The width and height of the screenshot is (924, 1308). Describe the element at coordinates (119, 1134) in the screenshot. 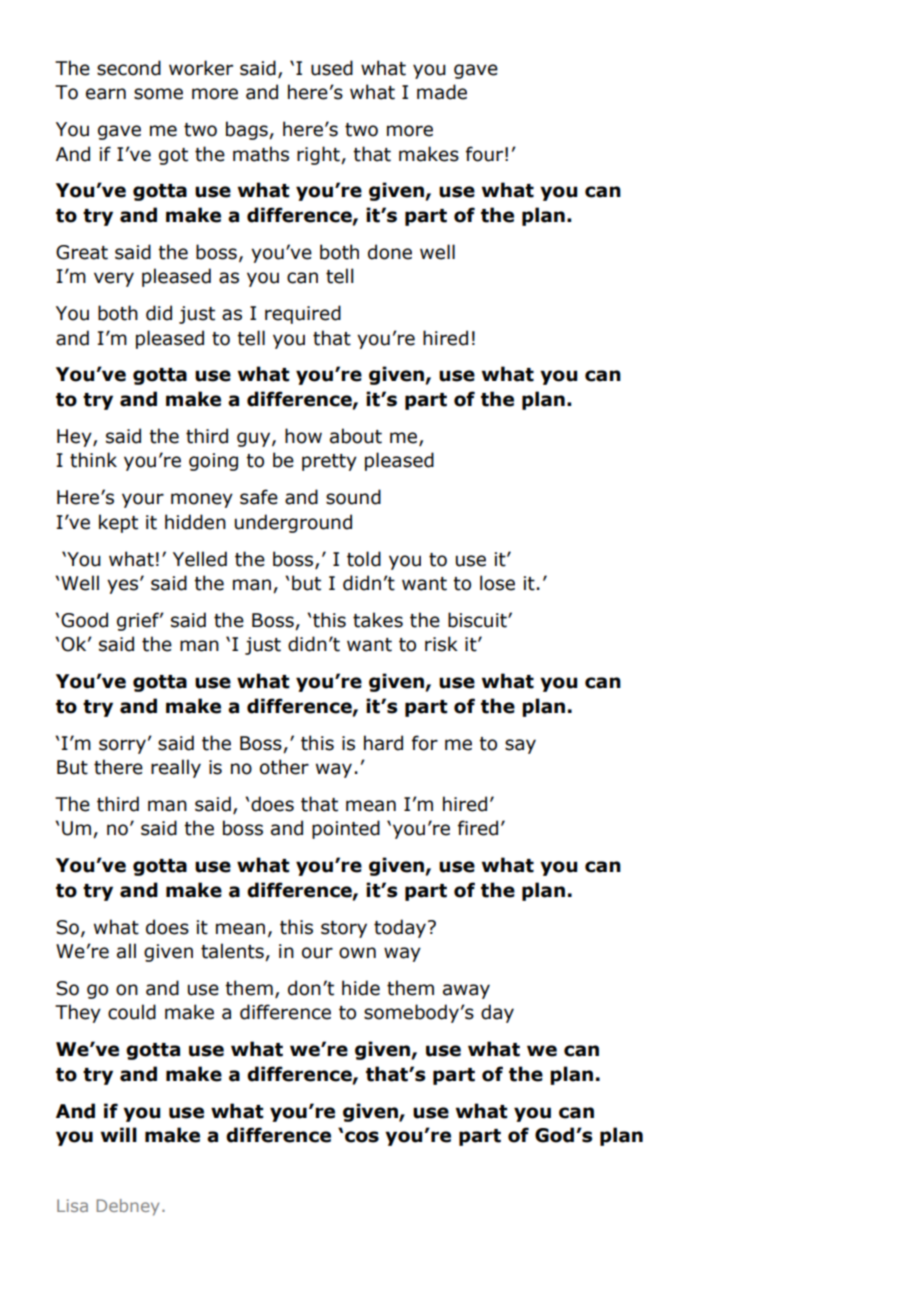

I see `will` at that location.
